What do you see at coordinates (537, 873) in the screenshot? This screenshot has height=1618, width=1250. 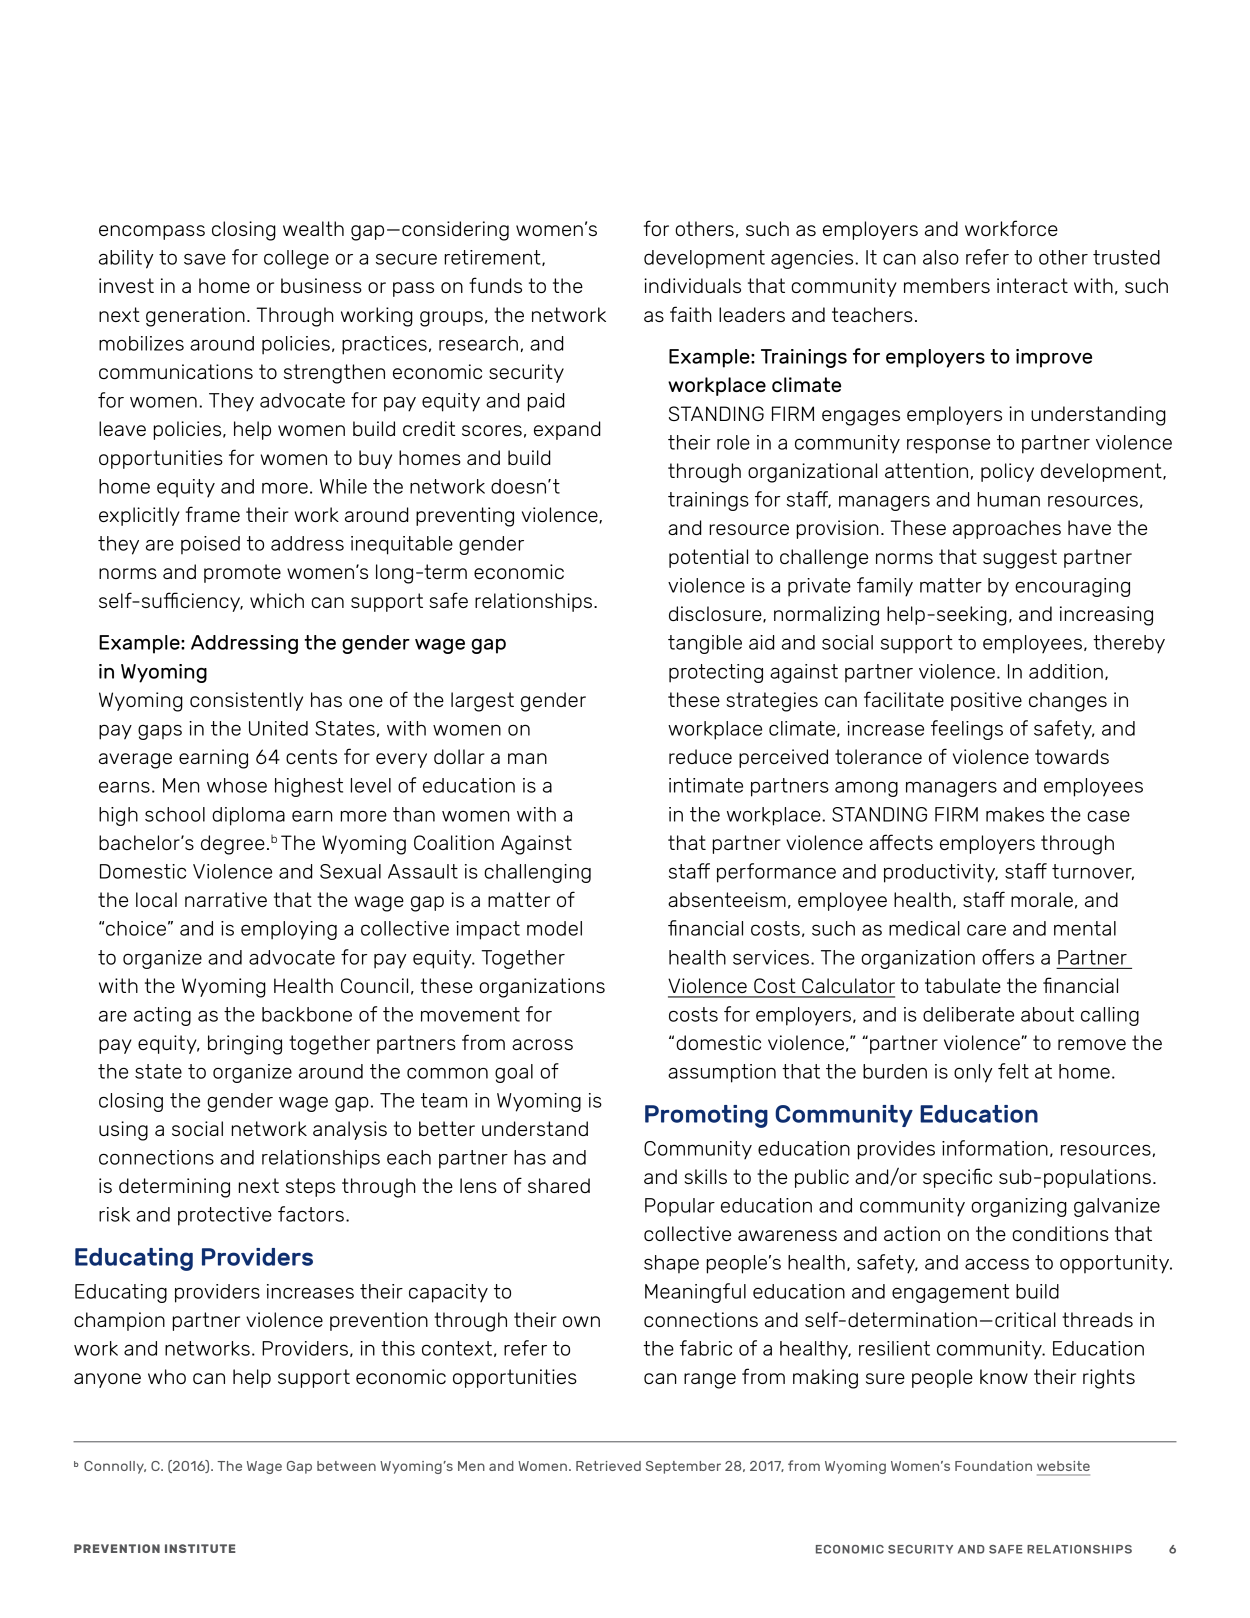 I see `challenging` at bounding box center [537, 873].
